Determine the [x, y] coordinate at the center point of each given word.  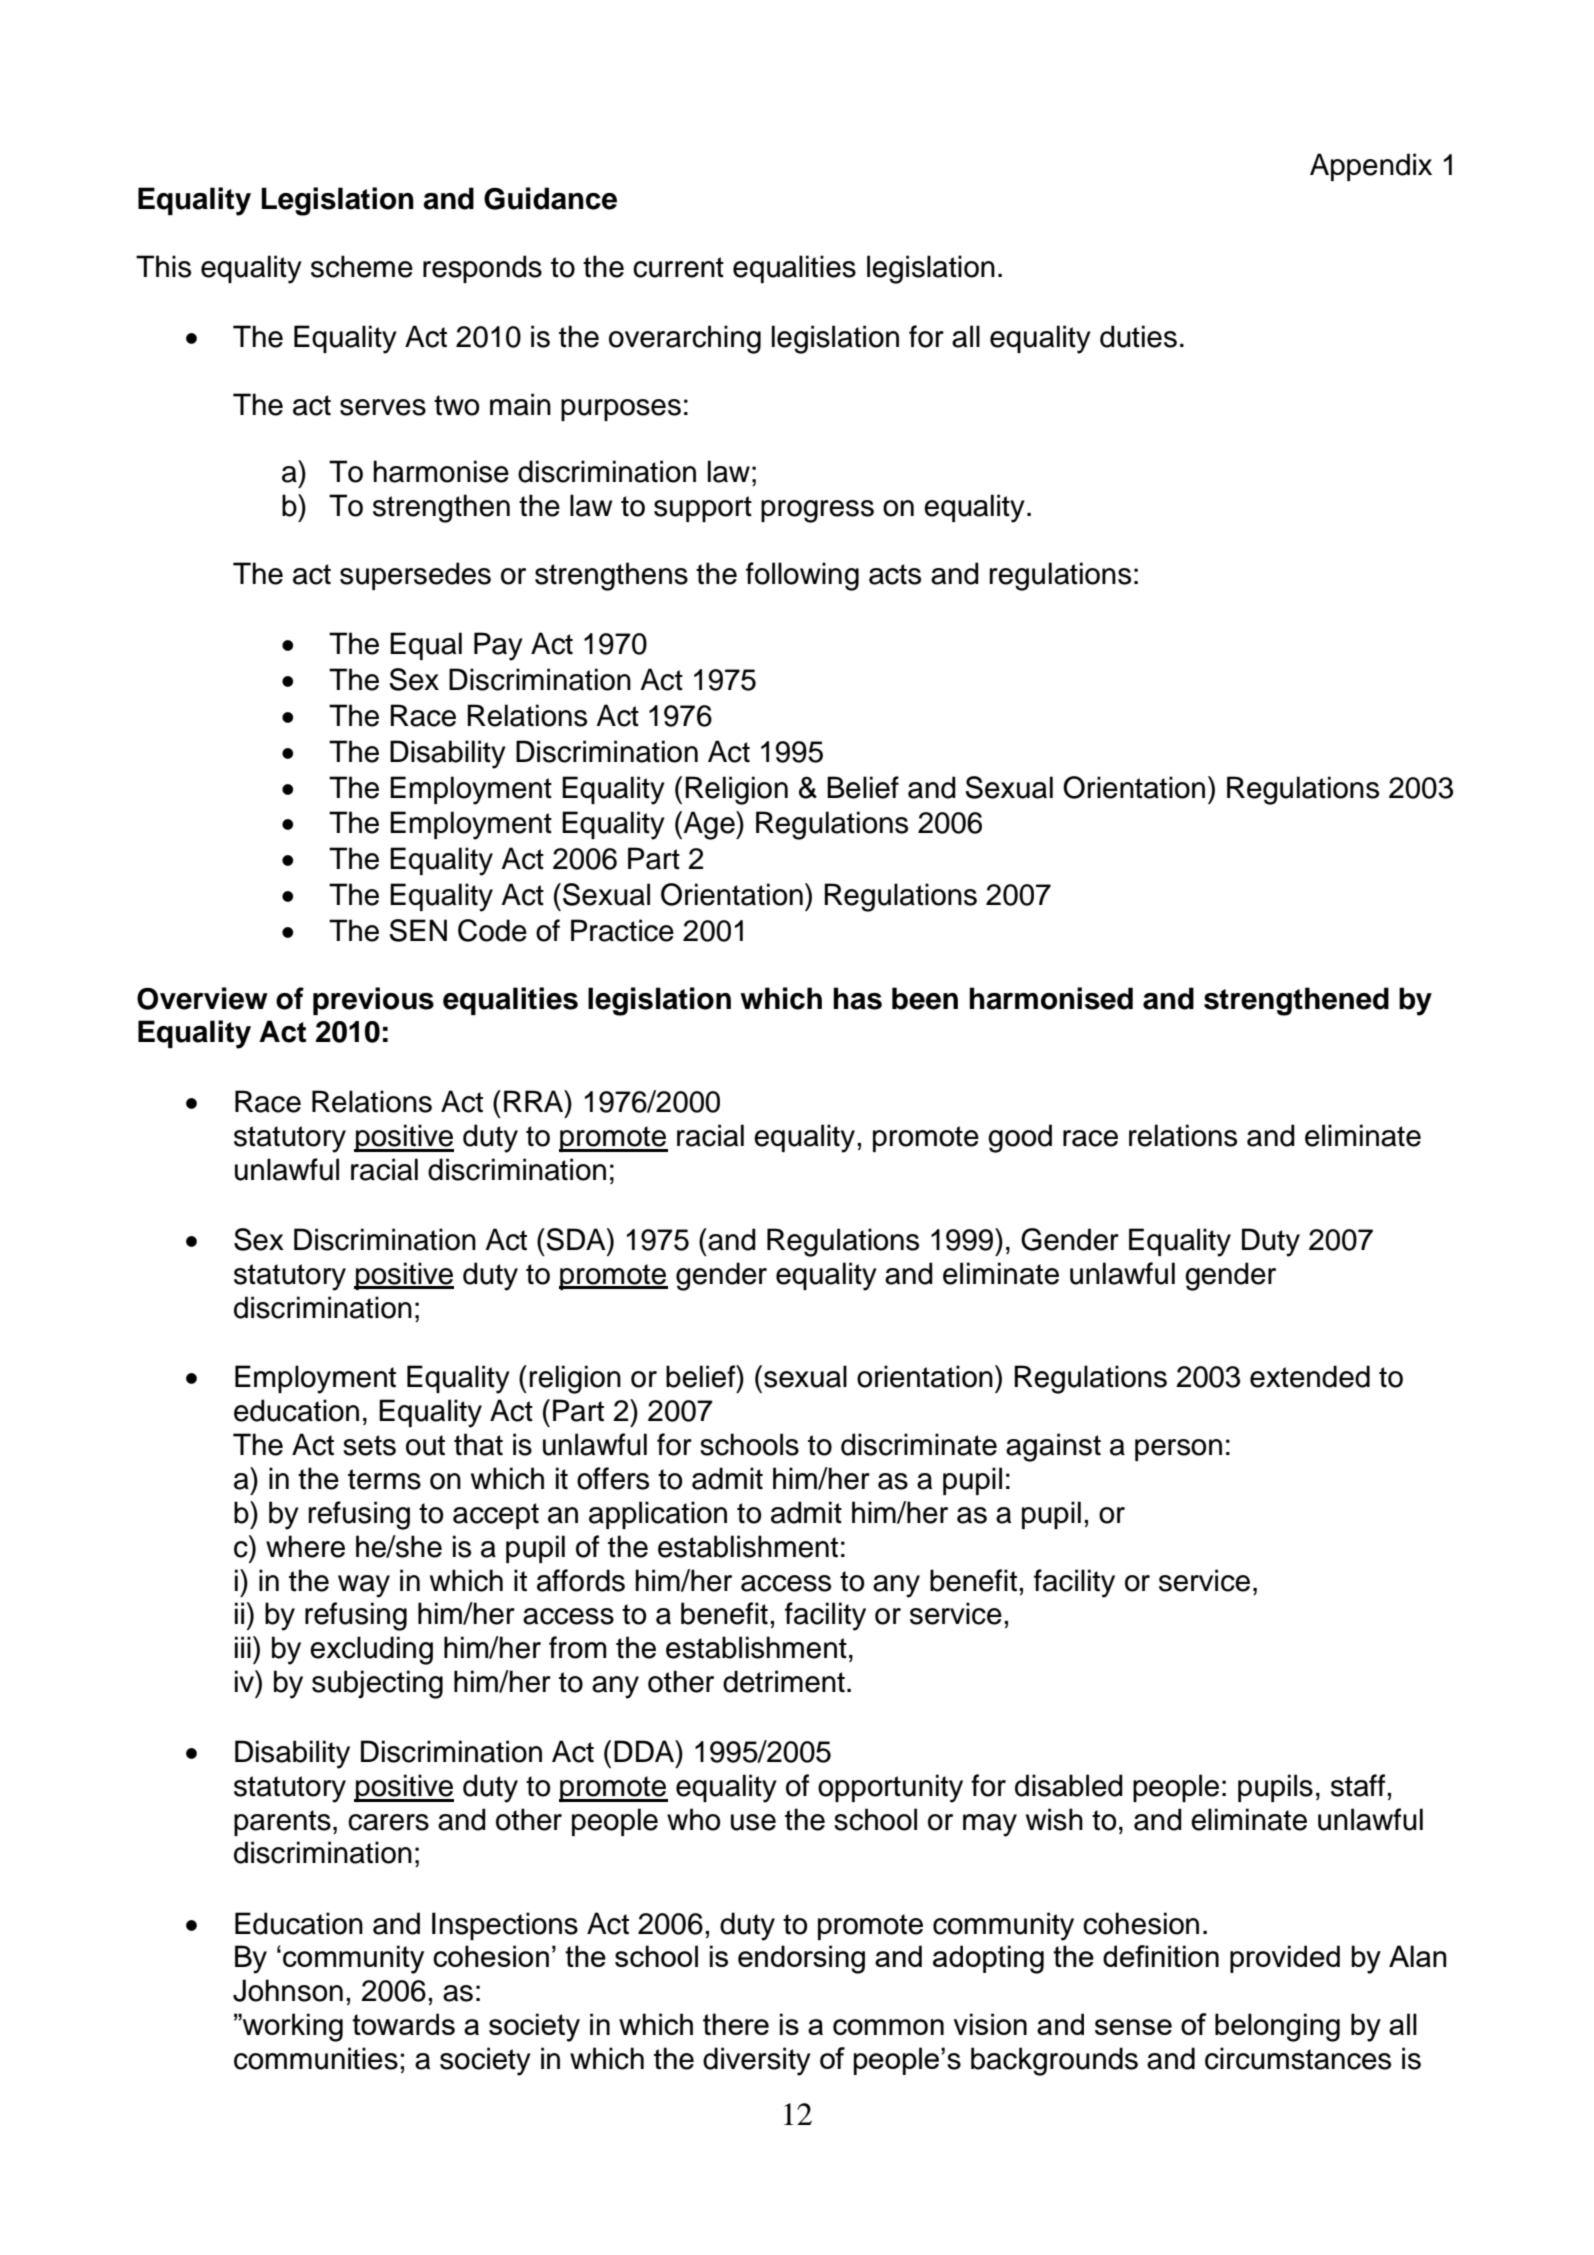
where [305, 1546]
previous [373, 1001]
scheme [362, 266]
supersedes [415, 576]
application [658, 1515]
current [678, 267]
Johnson [288, 1990]
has [857, 998]
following [802, 576]
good [1020, 1138]
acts [895, 574]
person [1178, 1450]
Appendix [1371, 167]
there [736, 2024]
